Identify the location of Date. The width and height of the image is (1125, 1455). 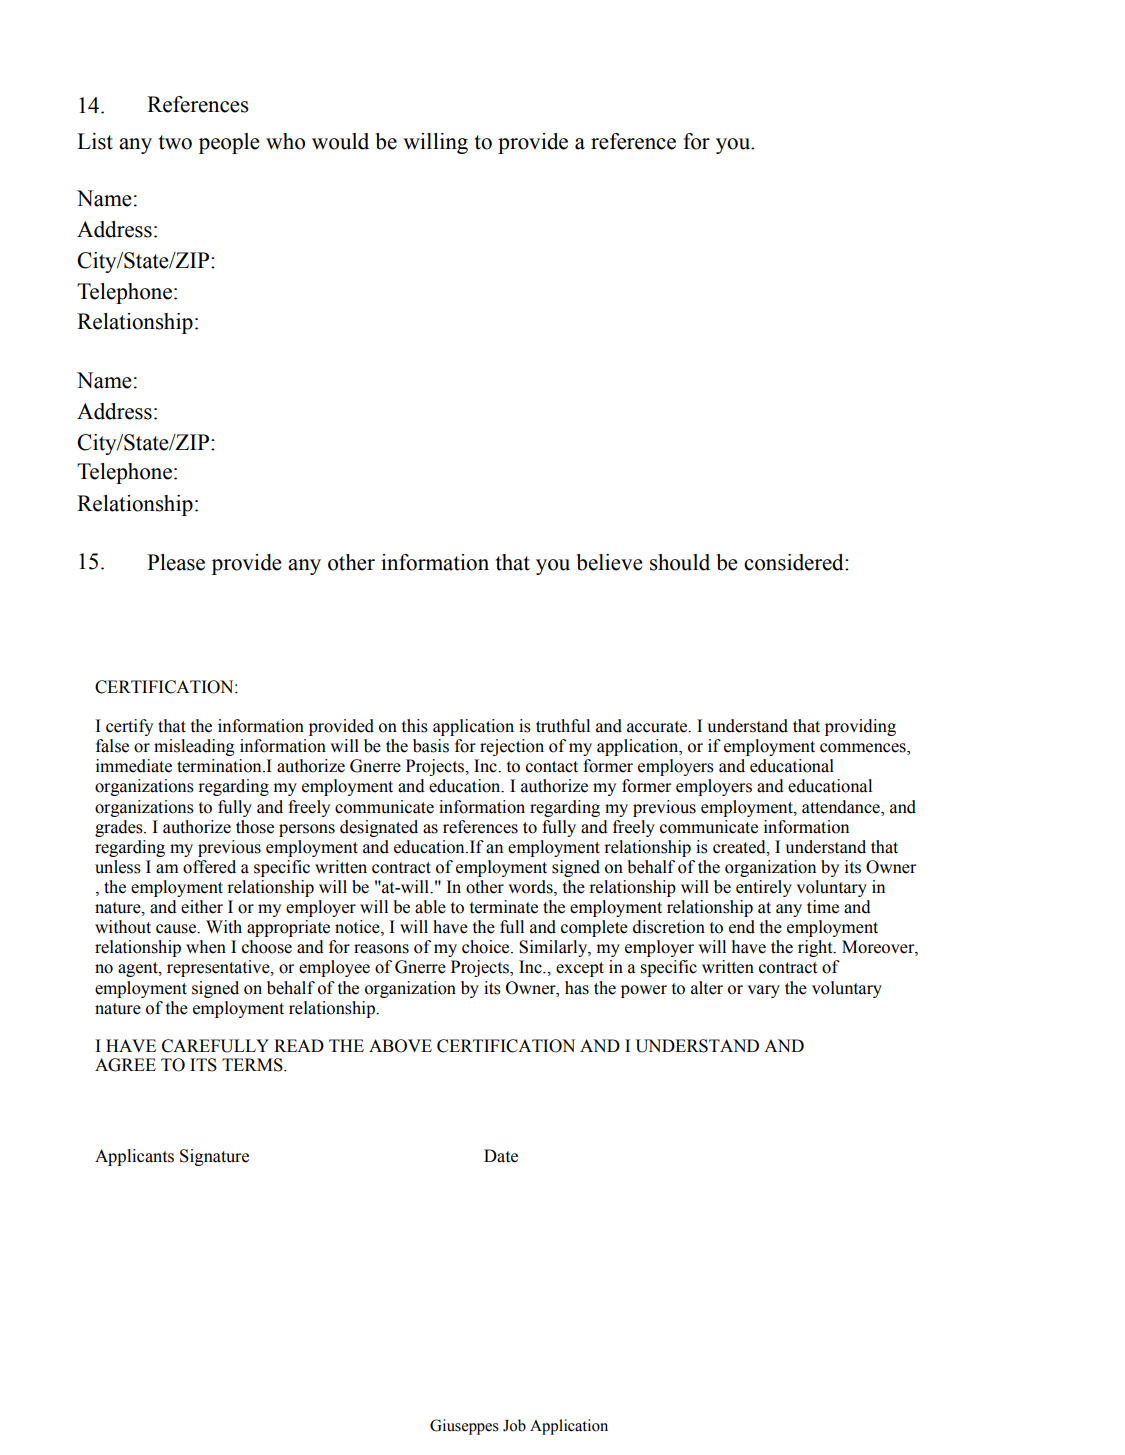
(501, 1156).
